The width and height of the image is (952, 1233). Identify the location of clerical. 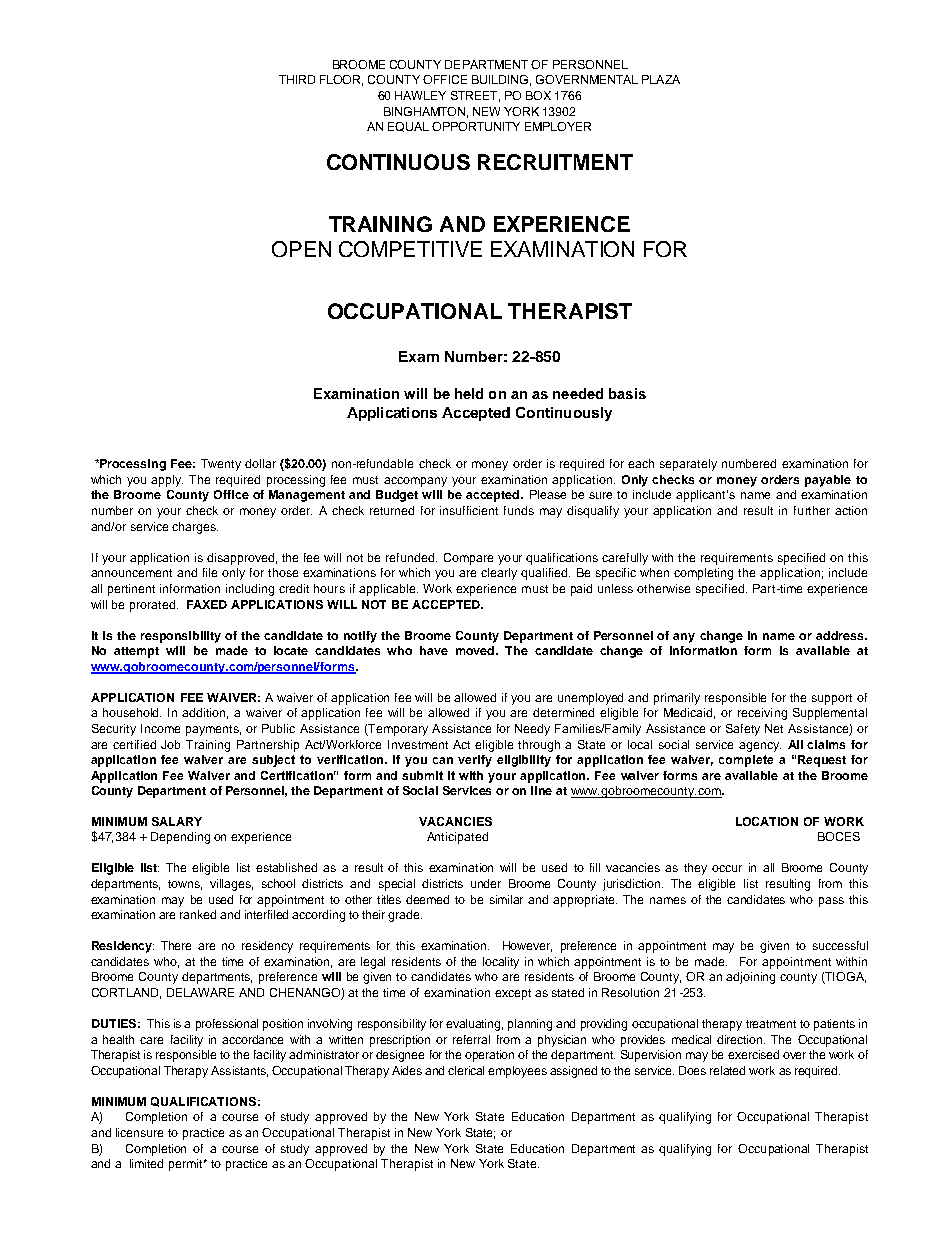
(466, 1070).
